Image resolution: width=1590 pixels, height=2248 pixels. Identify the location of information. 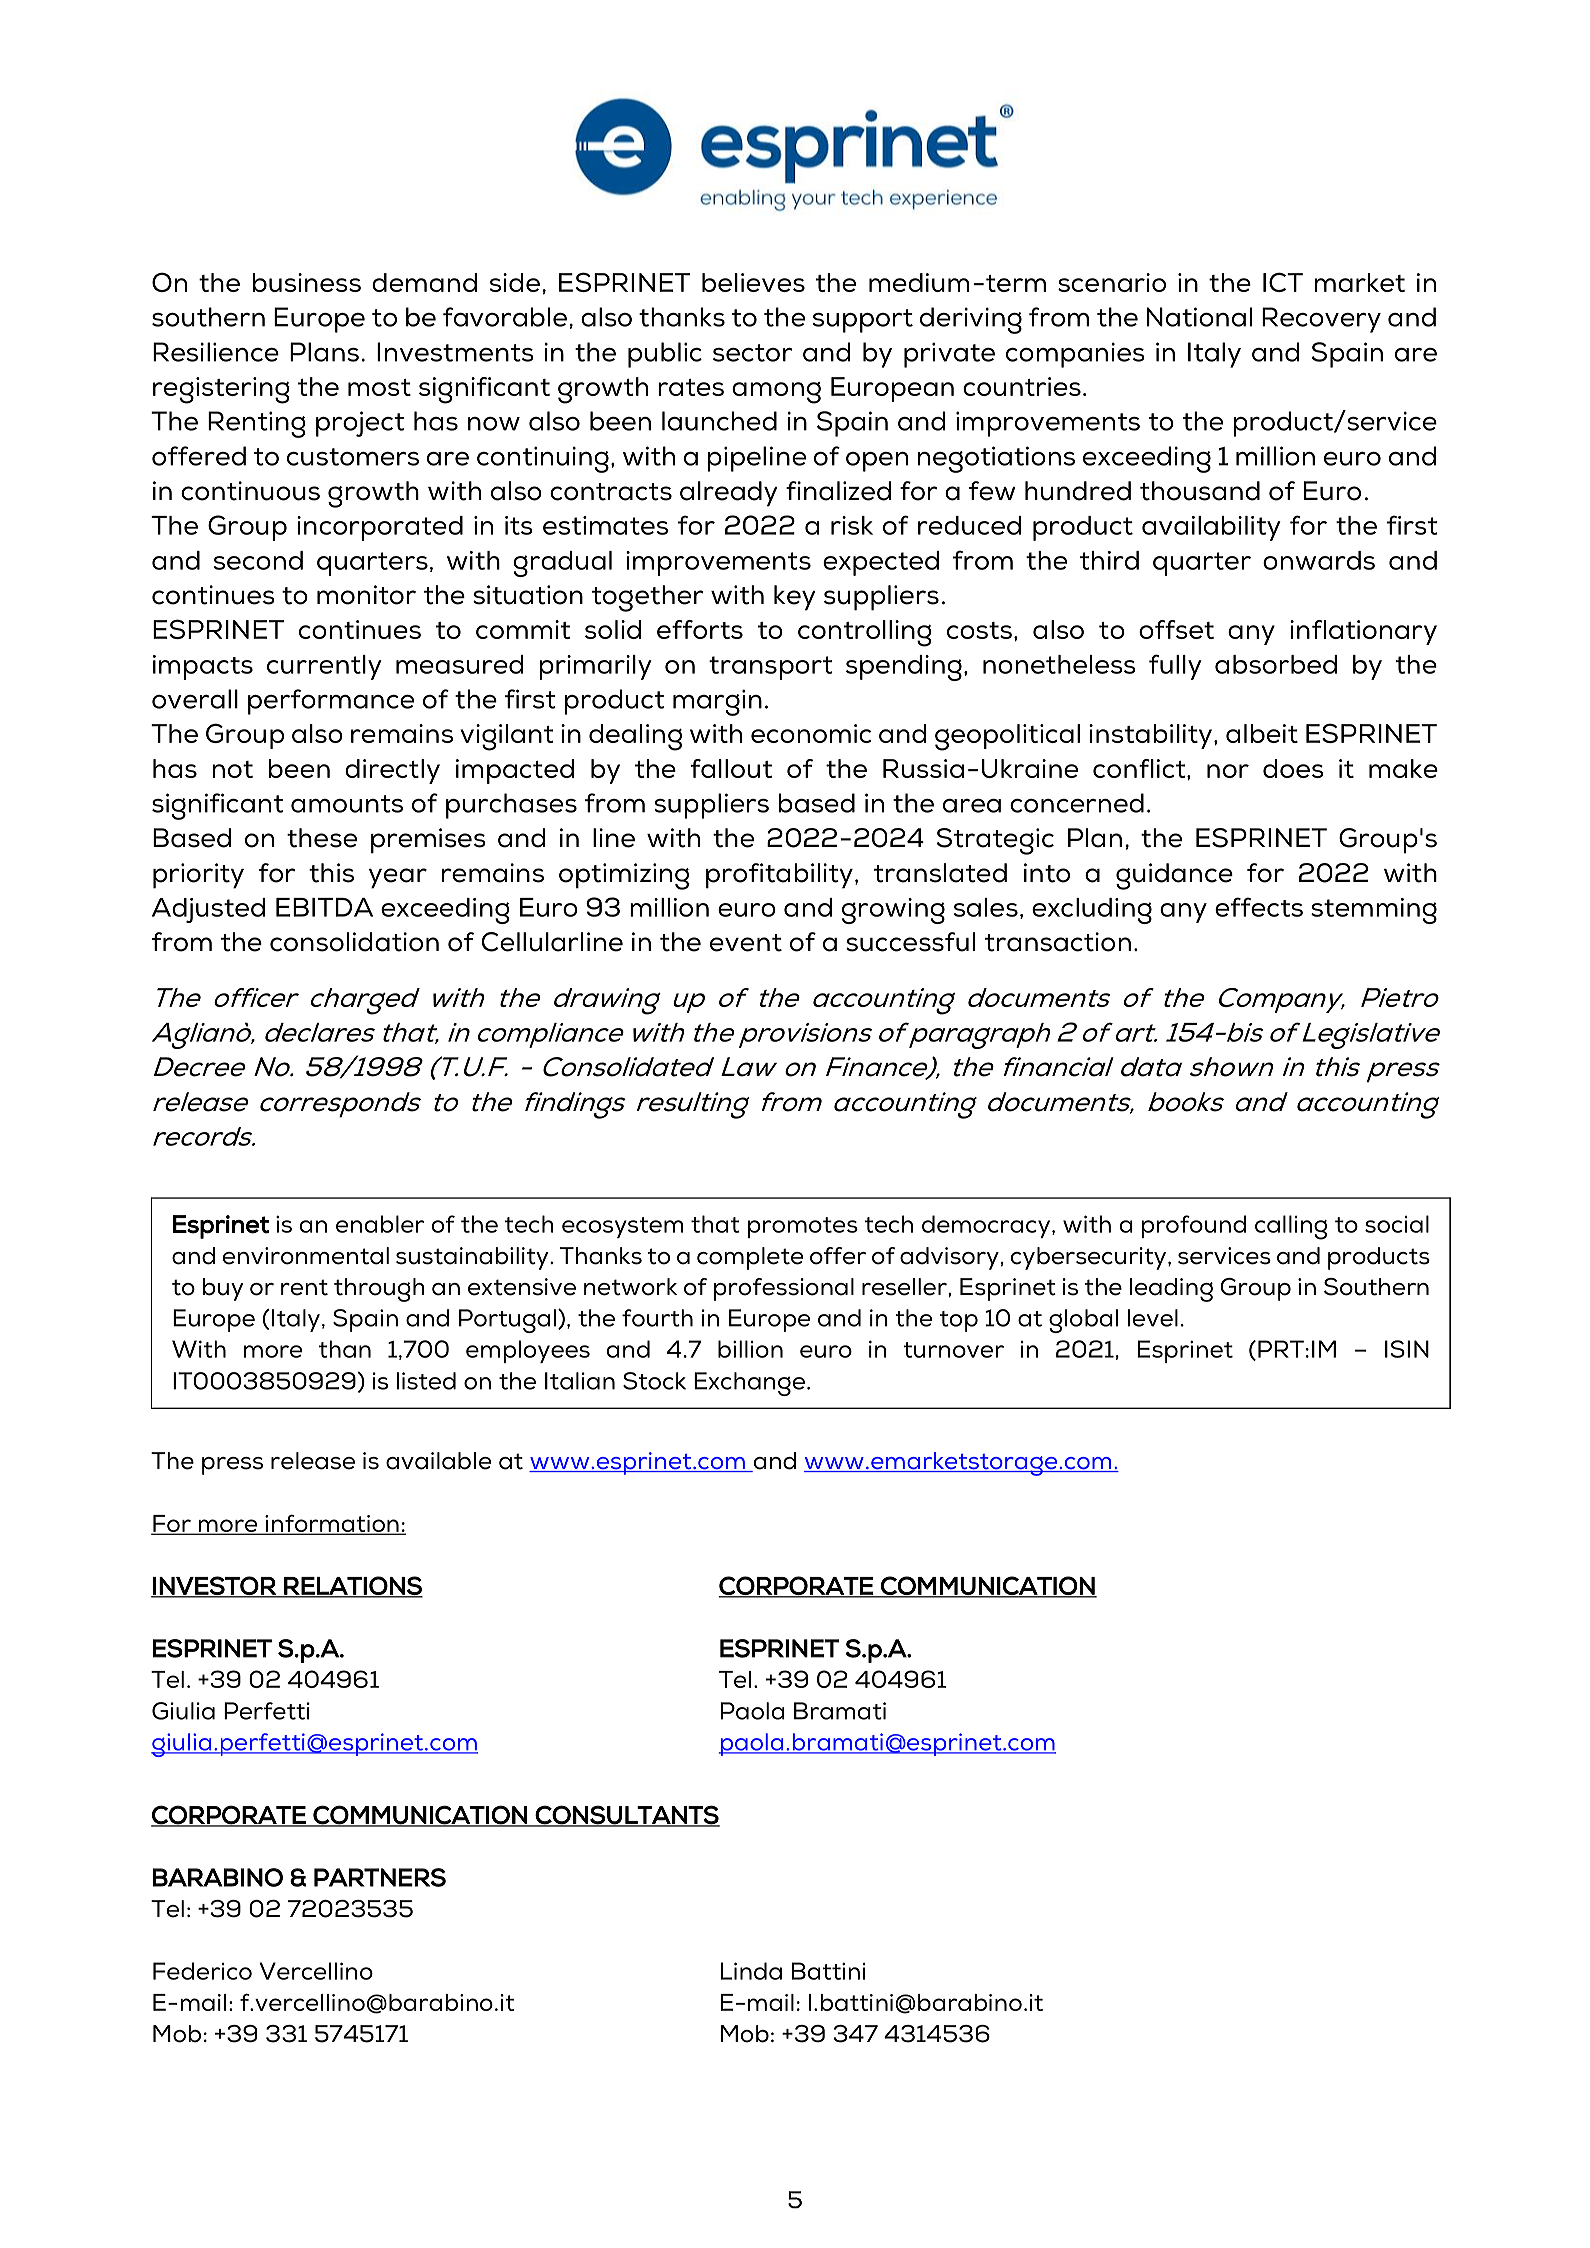
(332, 1525).
